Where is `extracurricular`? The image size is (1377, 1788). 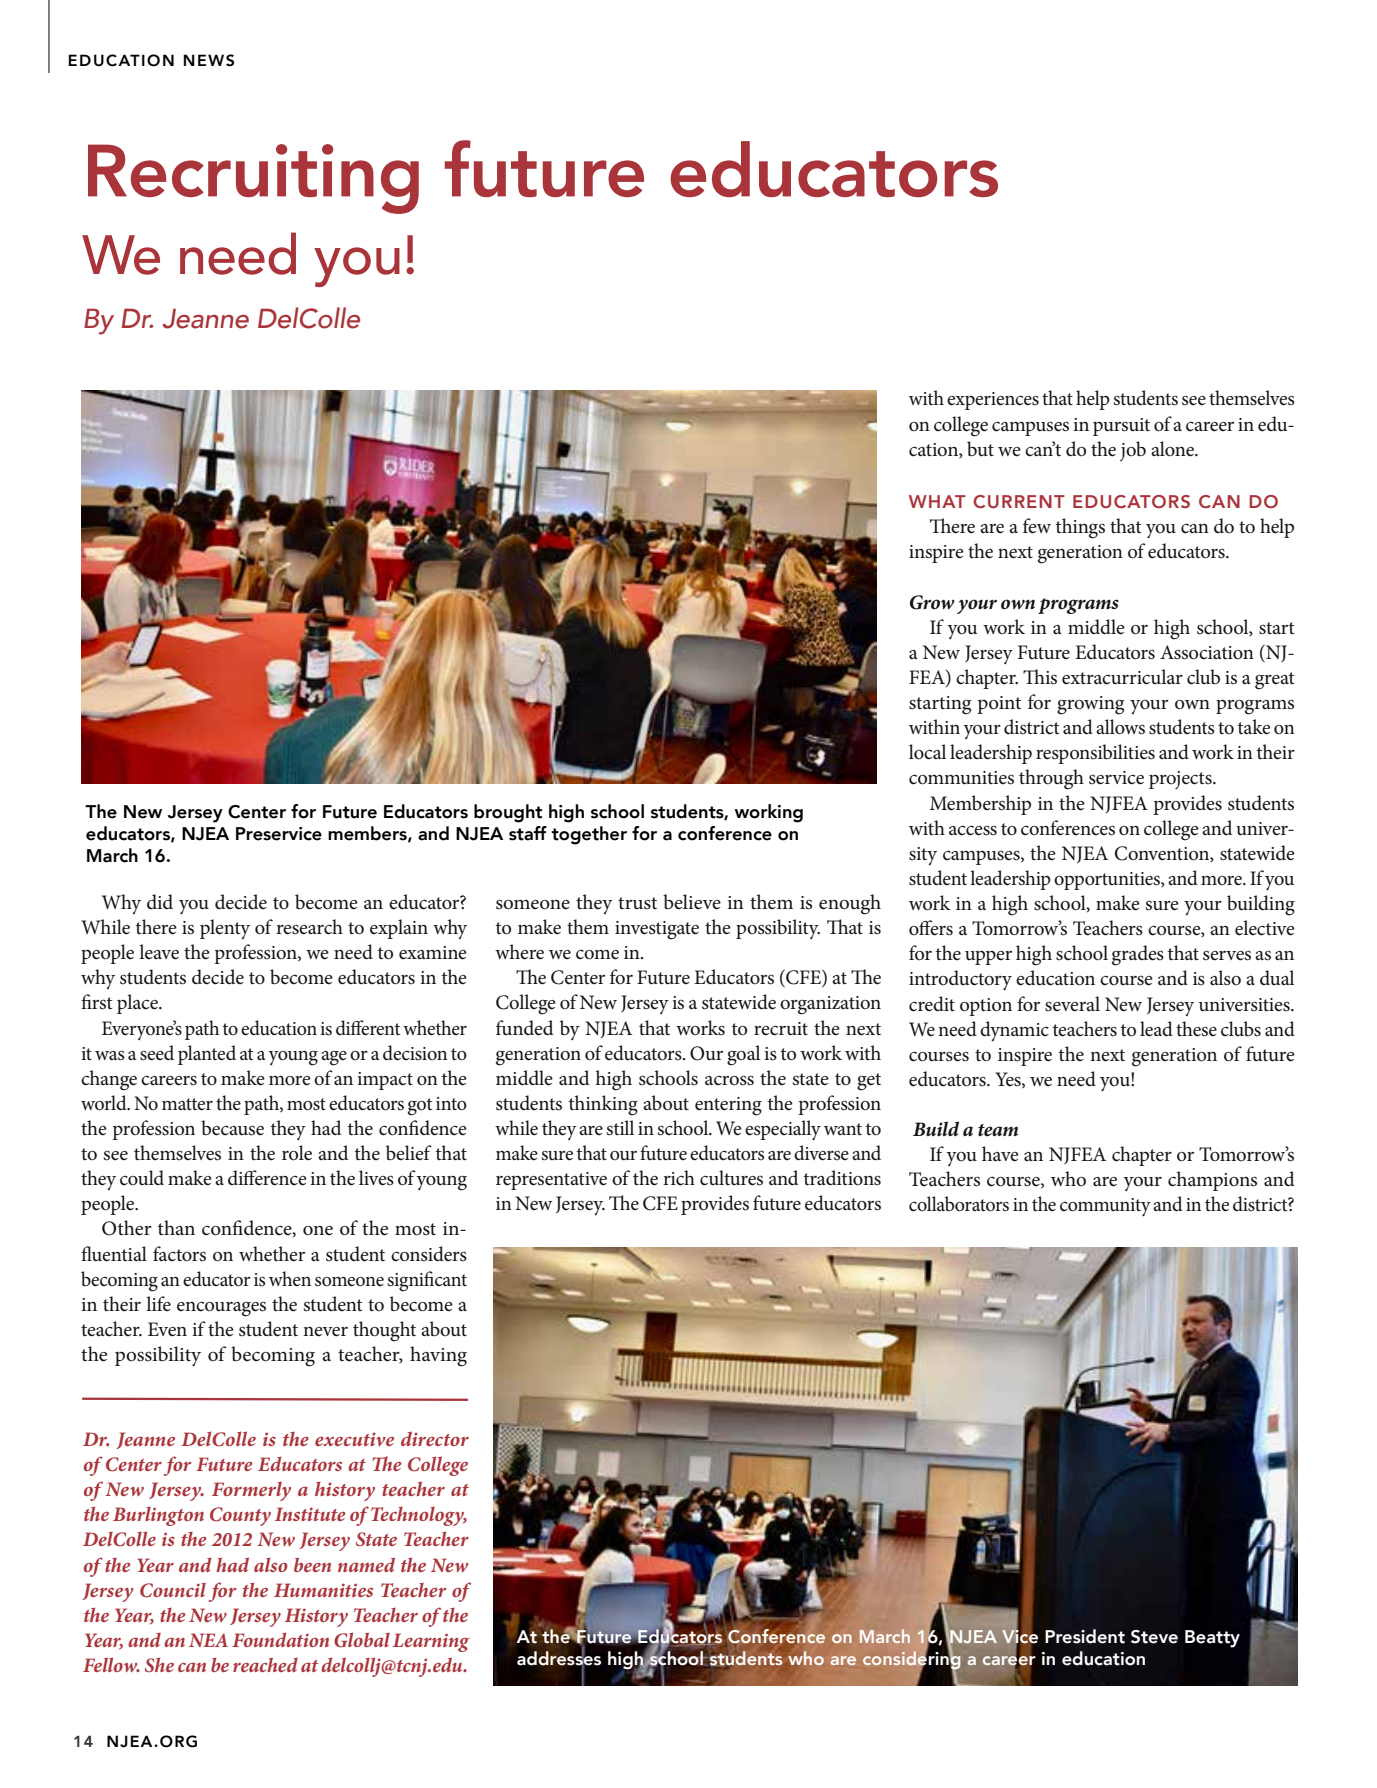
extracurricular is located at coordinates (1122, 677).
